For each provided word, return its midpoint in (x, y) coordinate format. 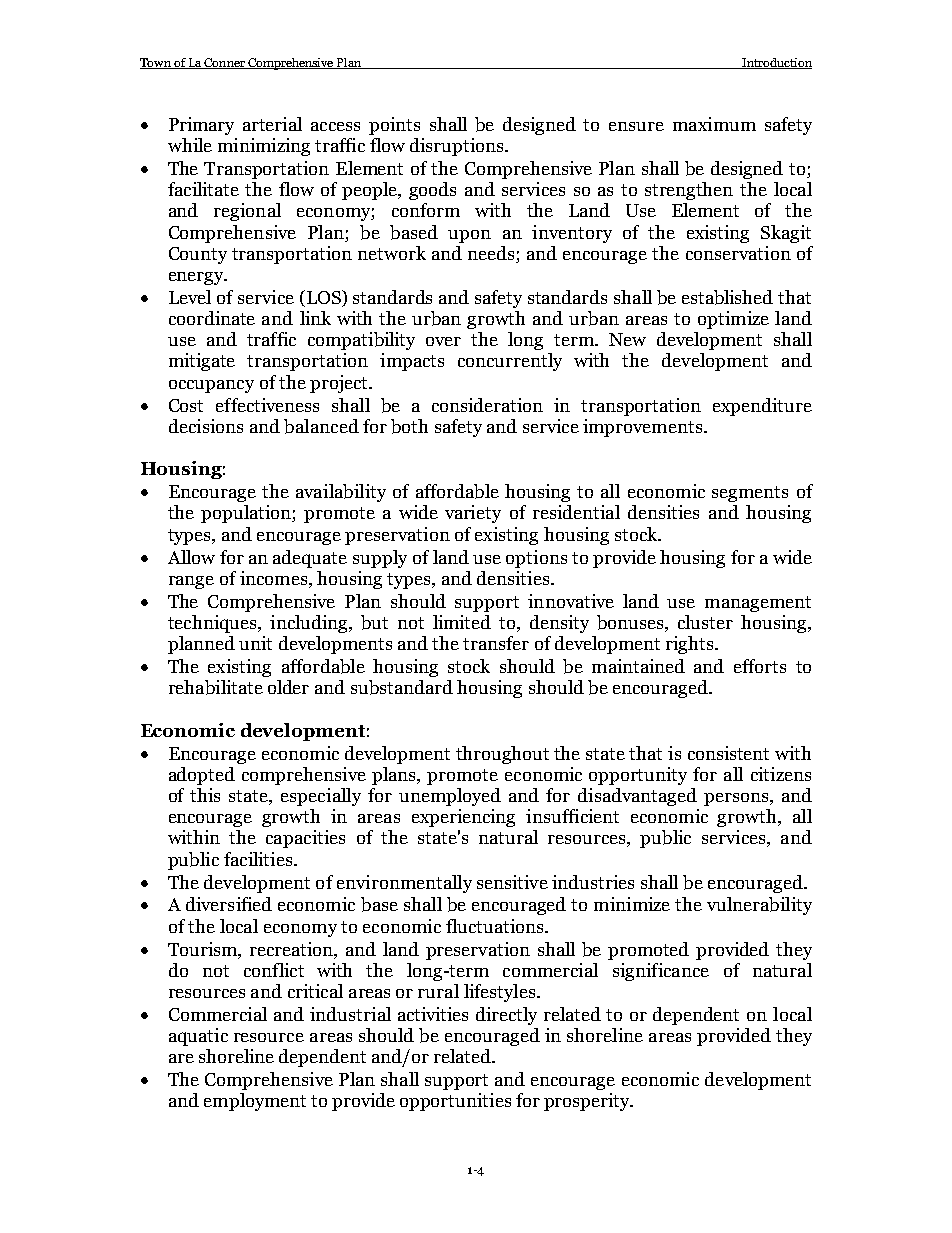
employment (255, 1102)
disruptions (458, 147)
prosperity (588, 1102)
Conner (225, 63)
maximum (714, 124)
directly (506, 1016)
